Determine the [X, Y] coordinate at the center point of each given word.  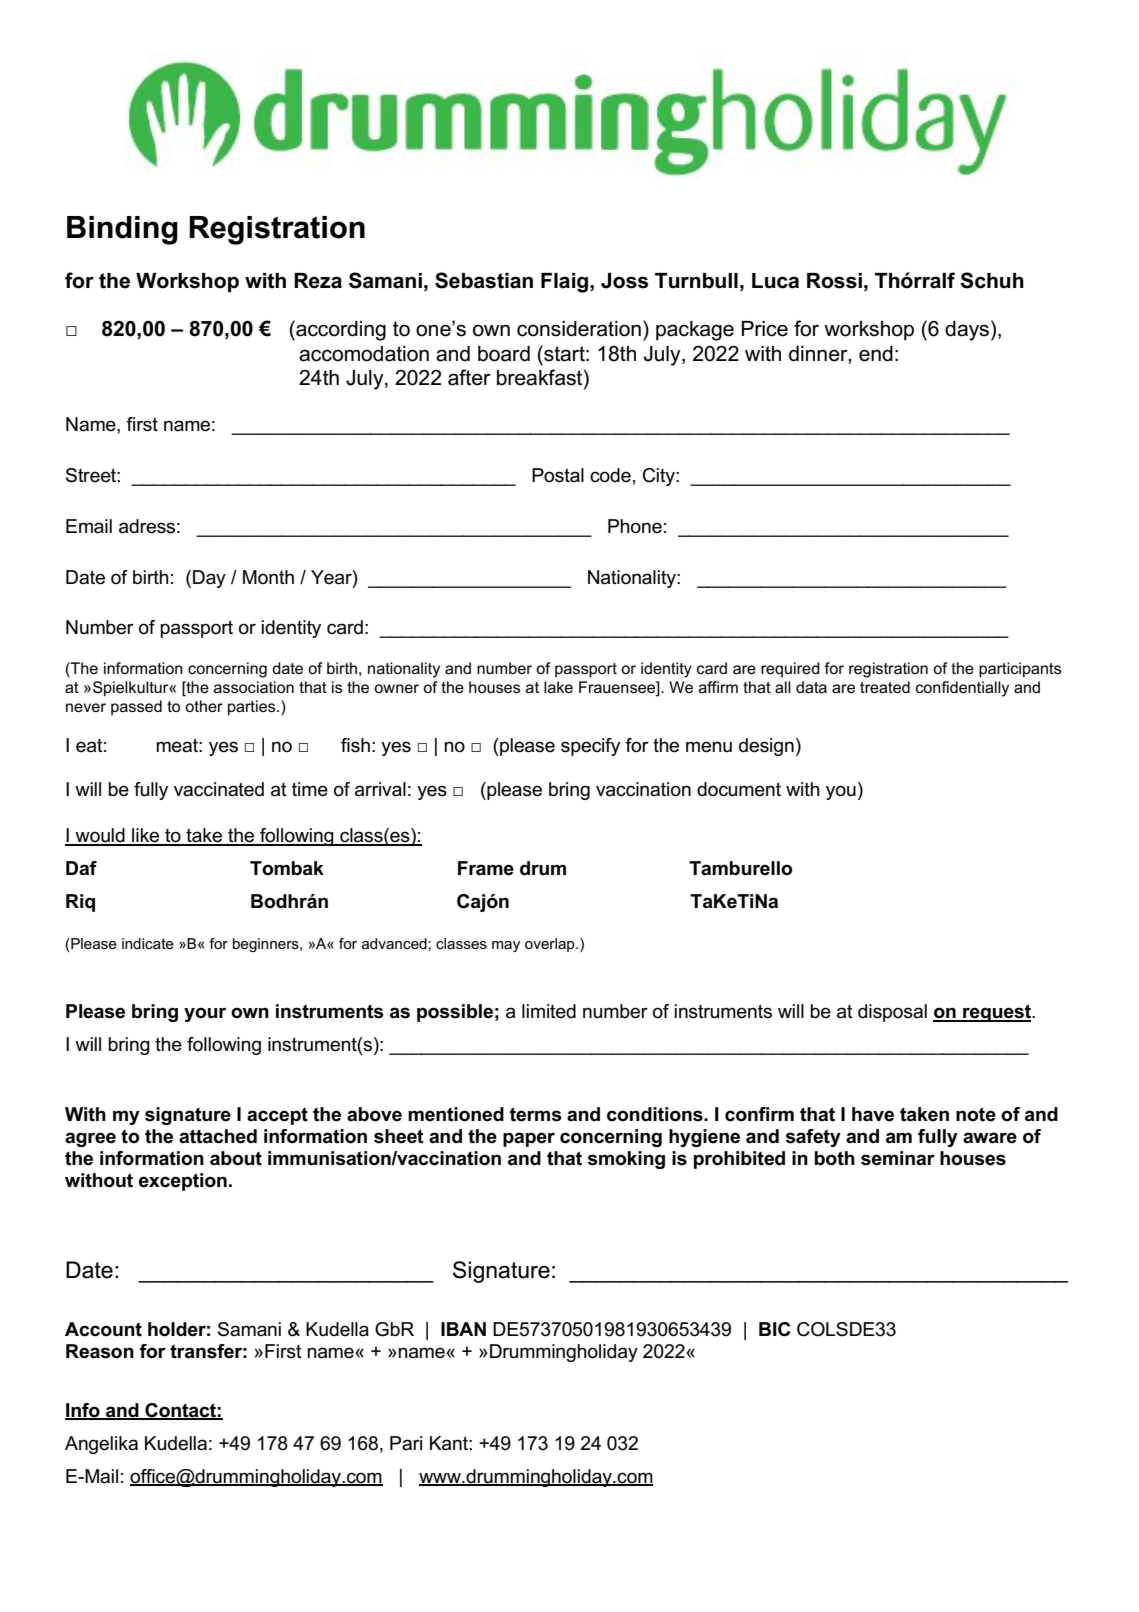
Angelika [101, 1445]
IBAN [463, 1329]
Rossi [834, 281]
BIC [775, 1329]
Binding [122, 230]
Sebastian [484, 280]
